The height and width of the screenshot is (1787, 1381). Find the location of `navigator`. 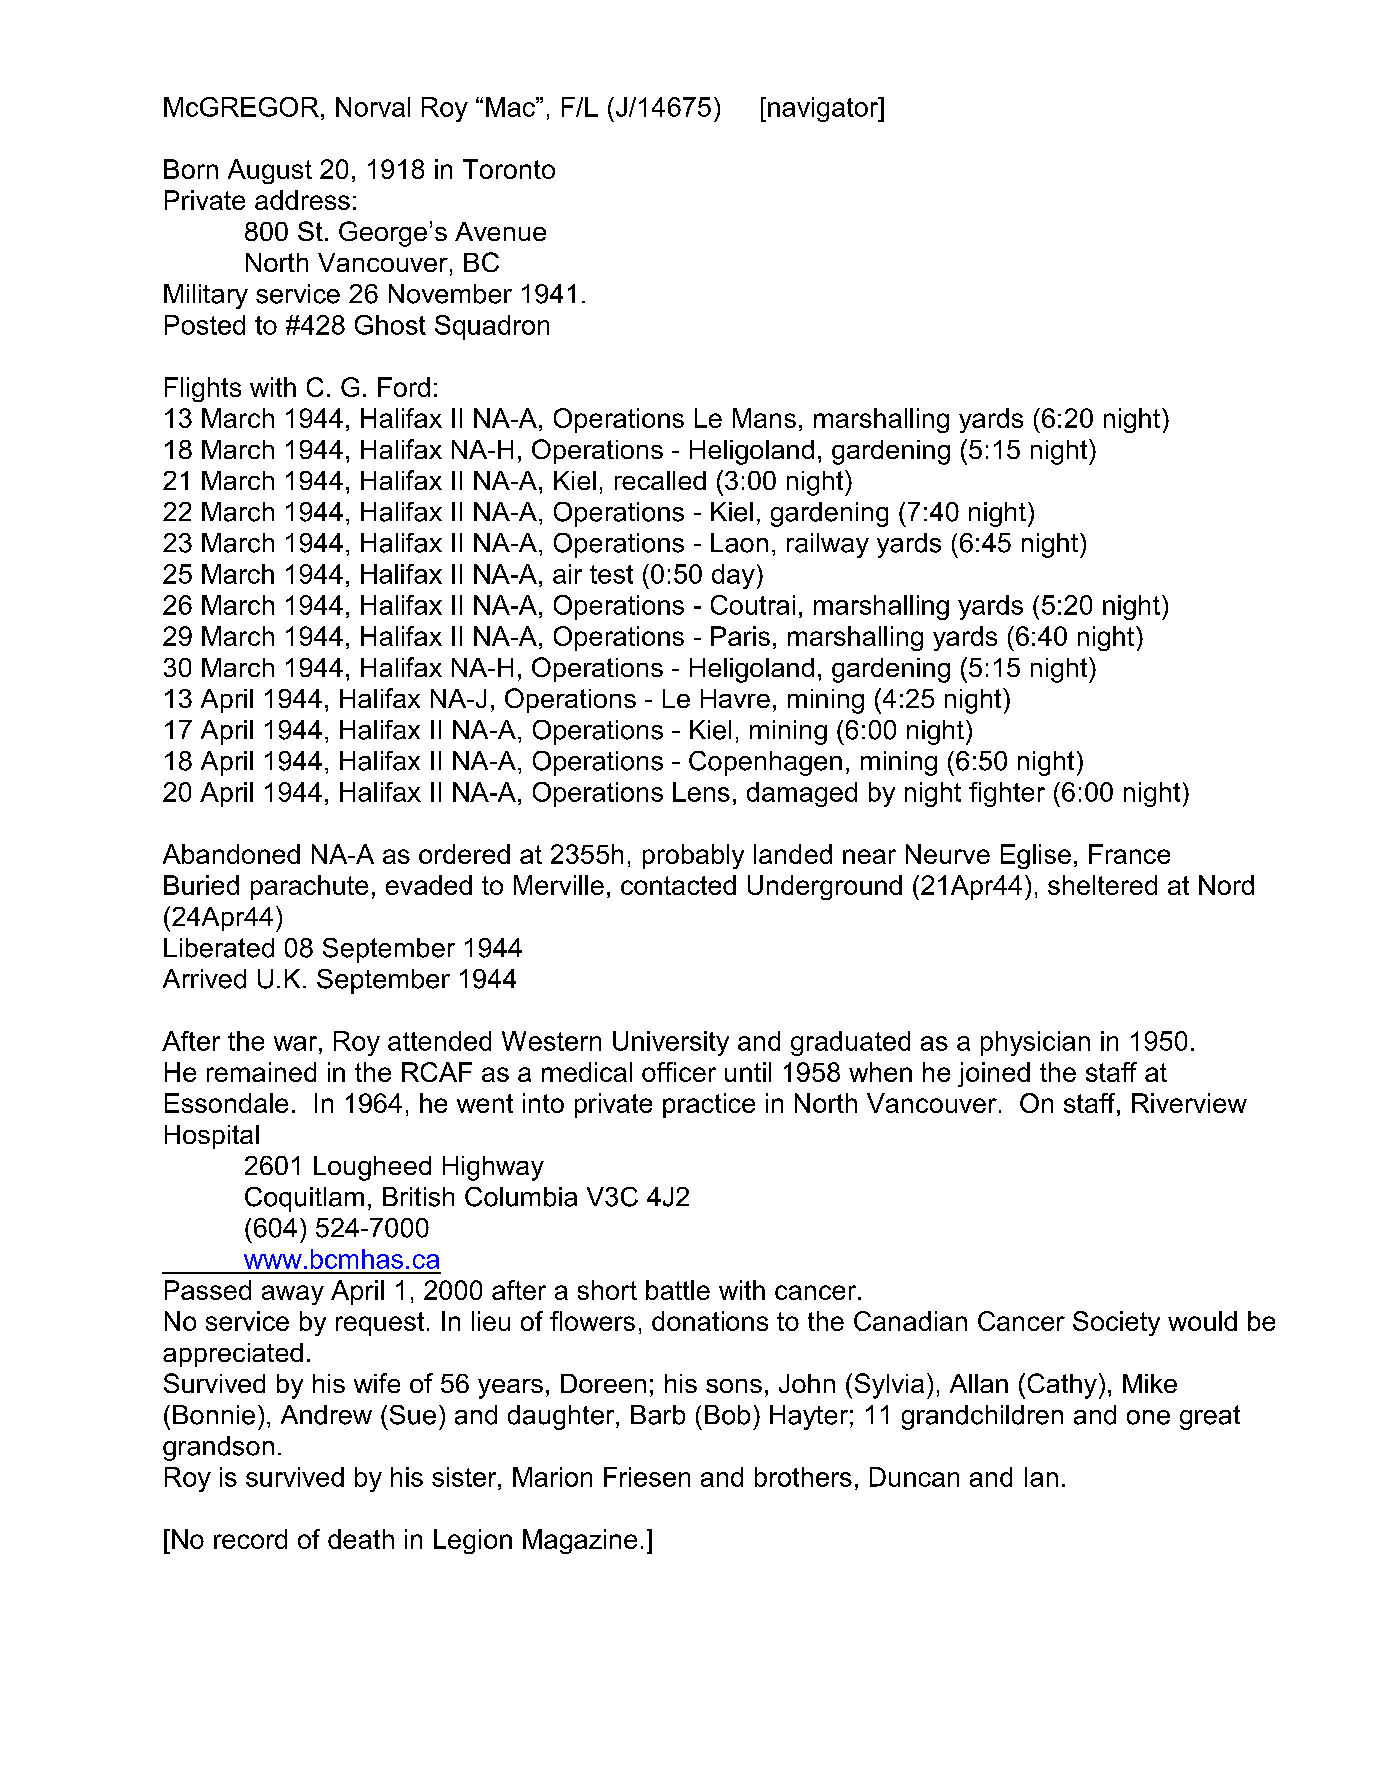

navigator is located at coordinates (824, 109).
